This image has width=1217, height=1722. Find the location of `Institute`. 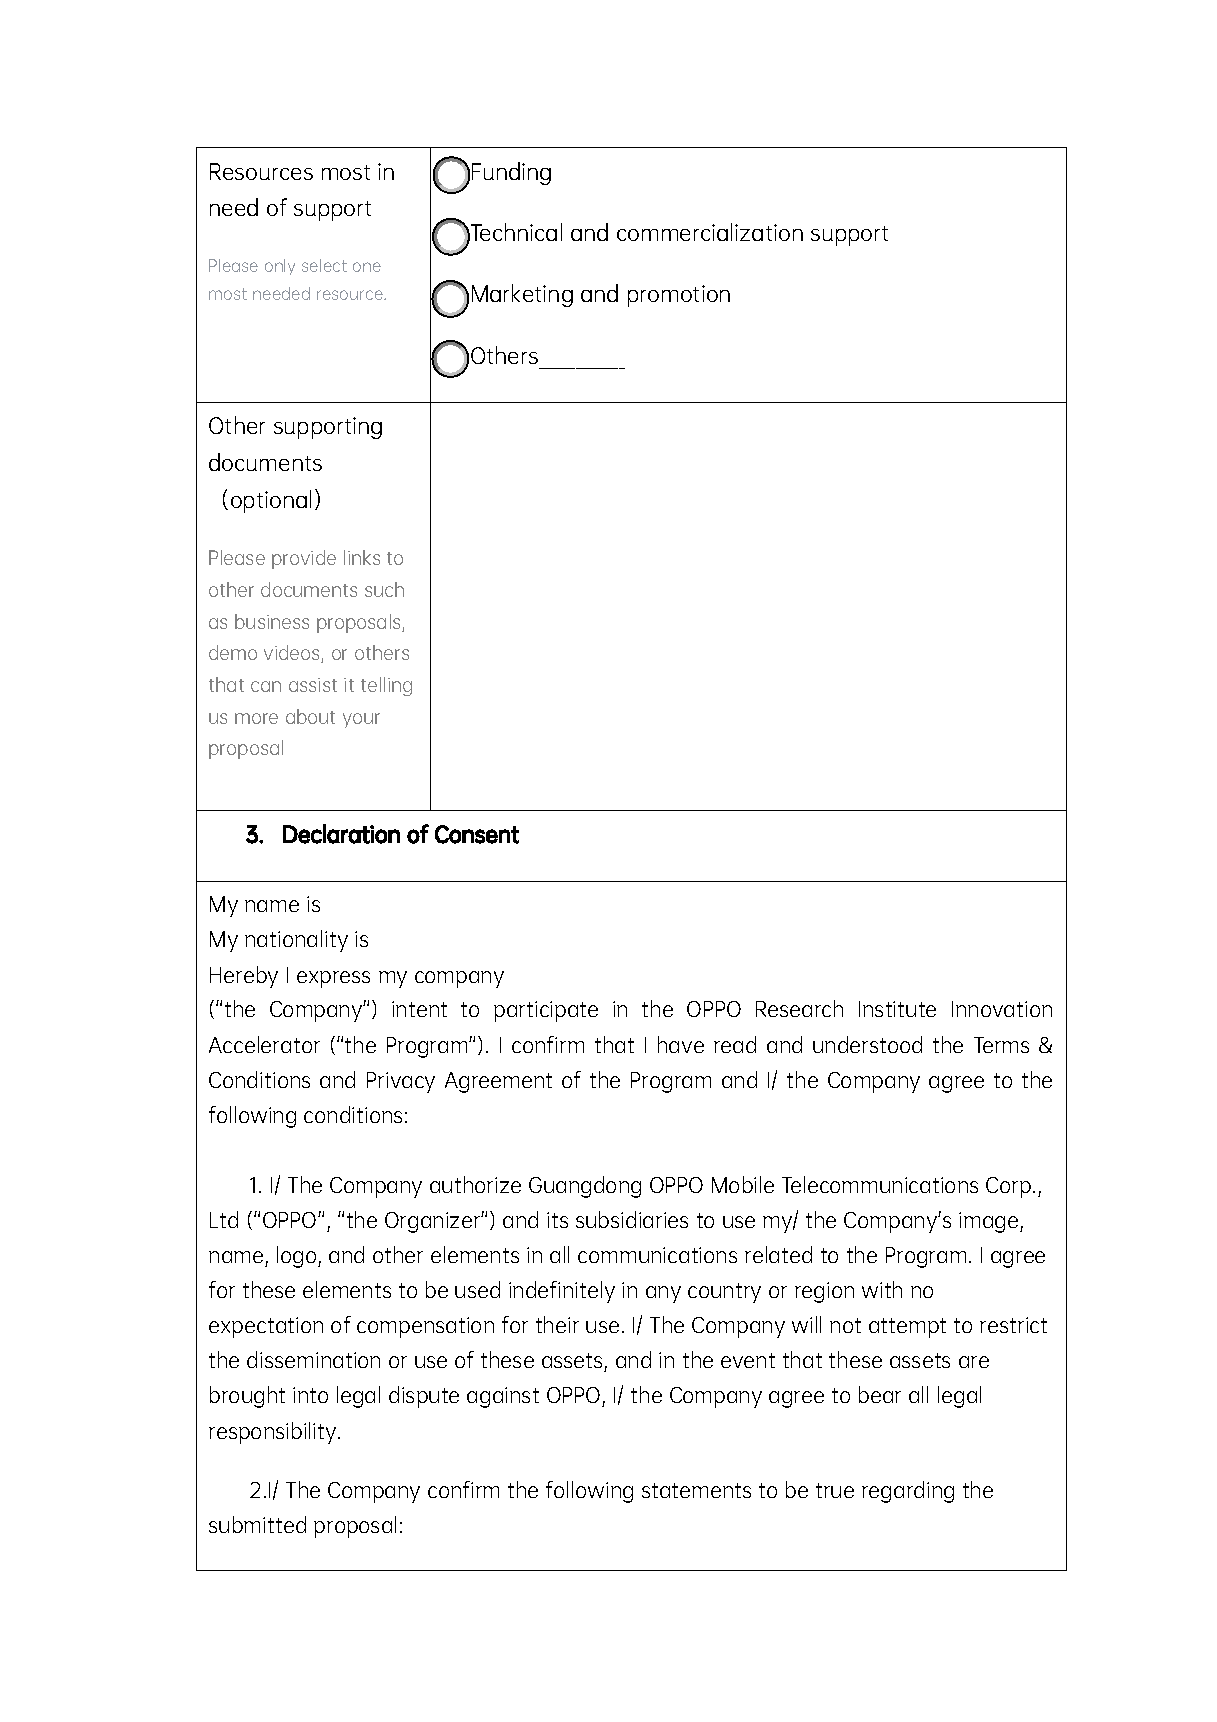

Institute is located at coordinates (897, 1009).
